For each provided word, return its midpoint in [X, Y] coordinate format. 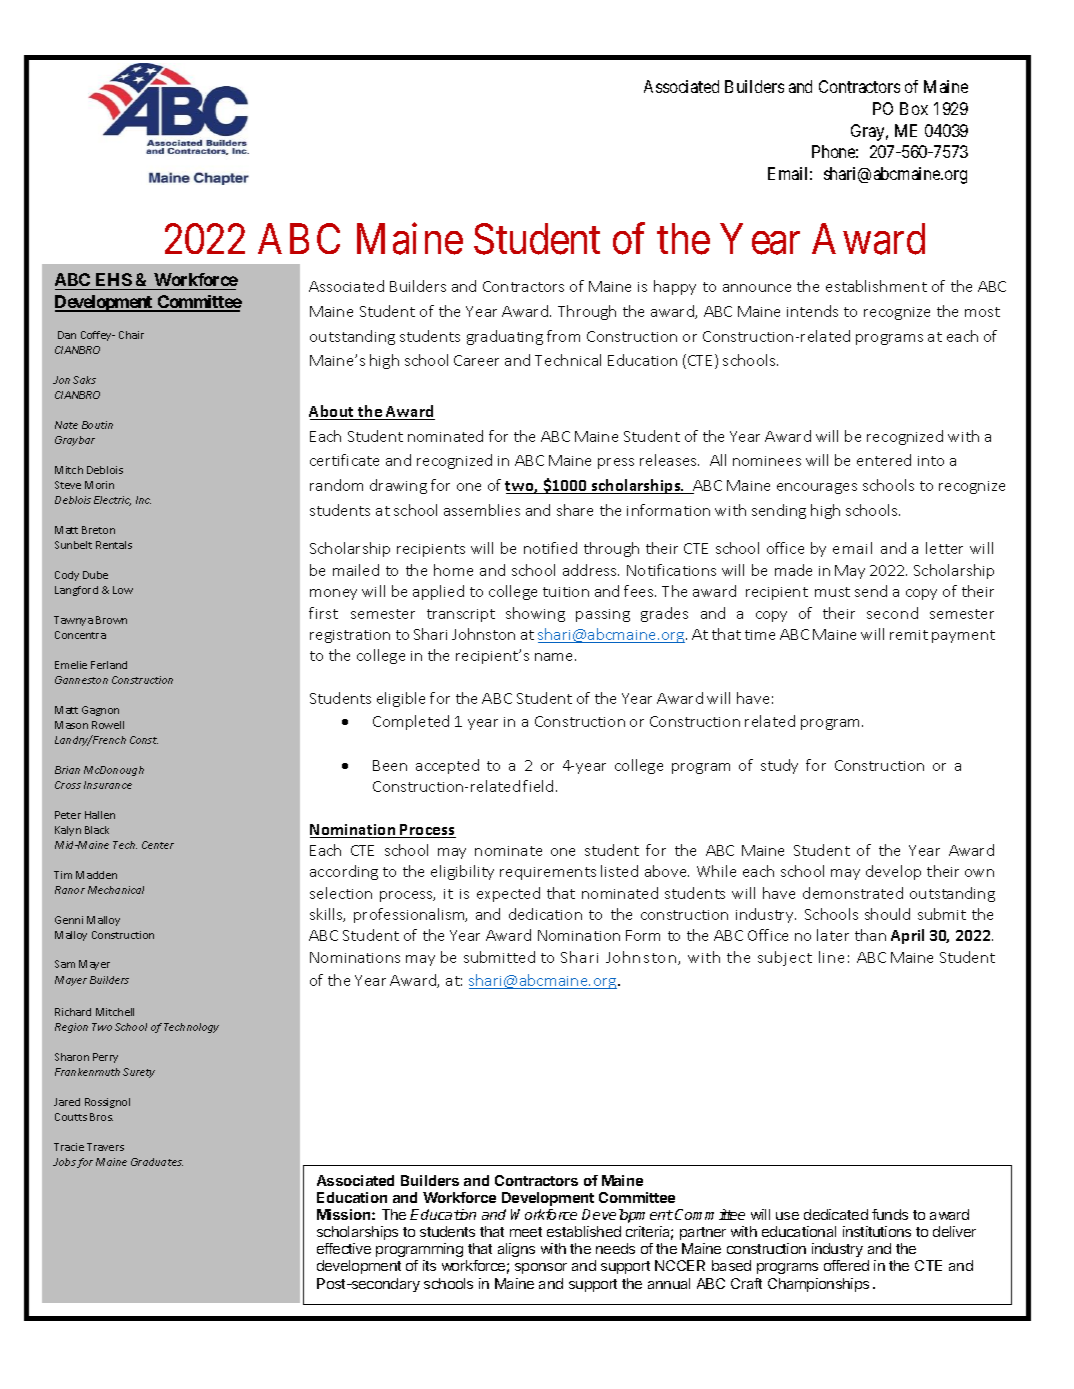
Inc [143, 500]
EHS [113, 281]
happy [675, 287]
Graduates [157, 1162]
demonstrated [853, 893]
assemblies [482, 510]
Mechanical [116, 890]
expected [508, 894]
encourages [817, 488]
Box [914, 108]
